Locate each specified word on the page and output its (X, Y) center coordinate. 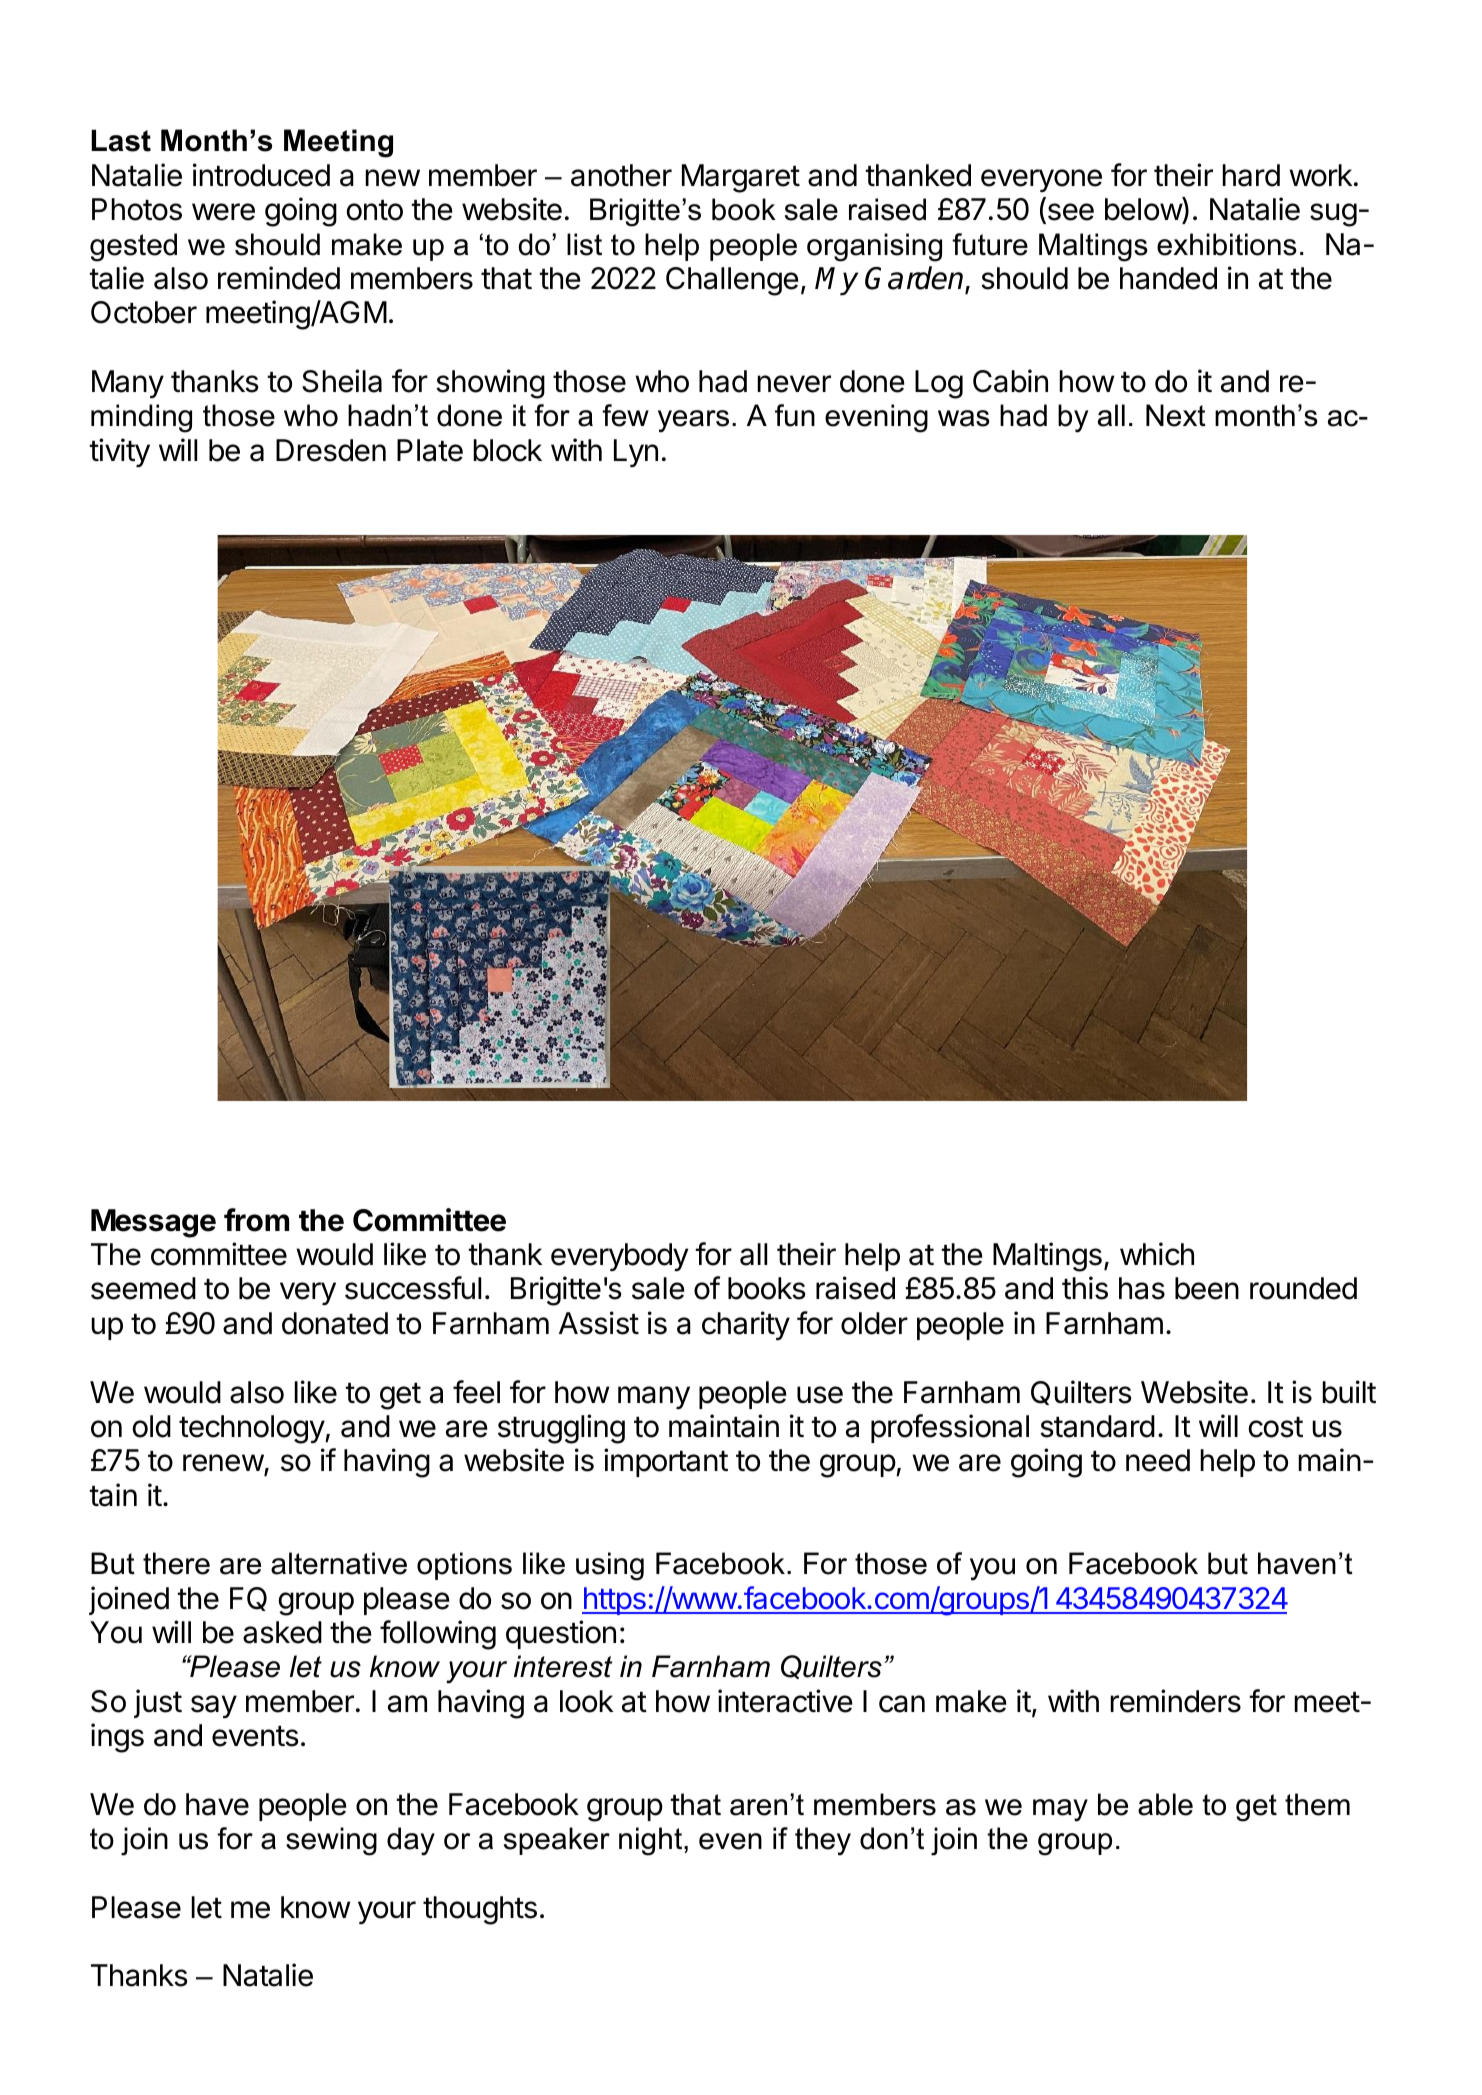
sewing (331, 1841)
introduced (261, 175)
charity (746, 1325)
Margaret (741, 178)
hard (1251, 175)
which (1157, 1254)
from (256, 1220)
